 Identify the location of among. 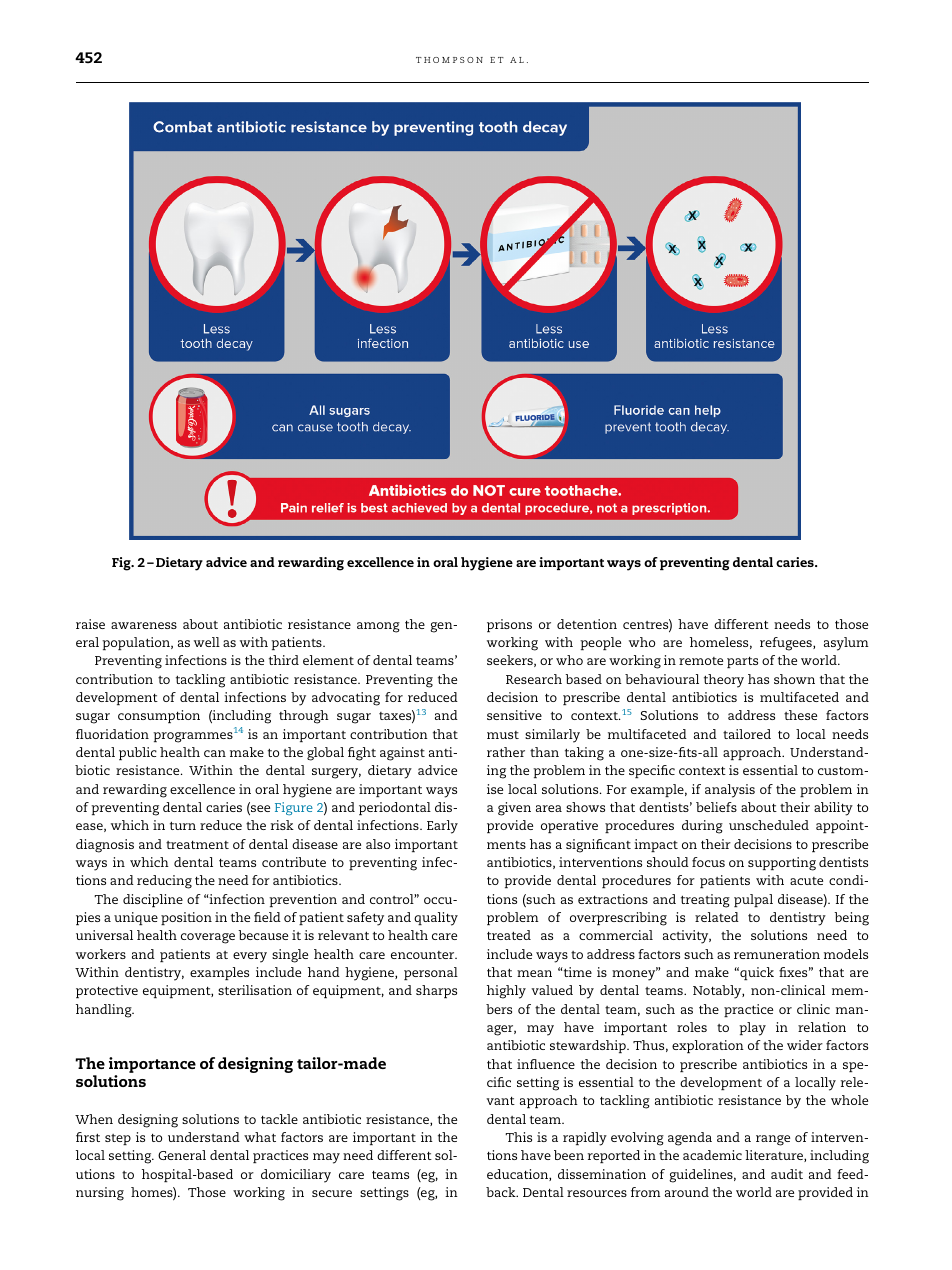
(378, 627).
